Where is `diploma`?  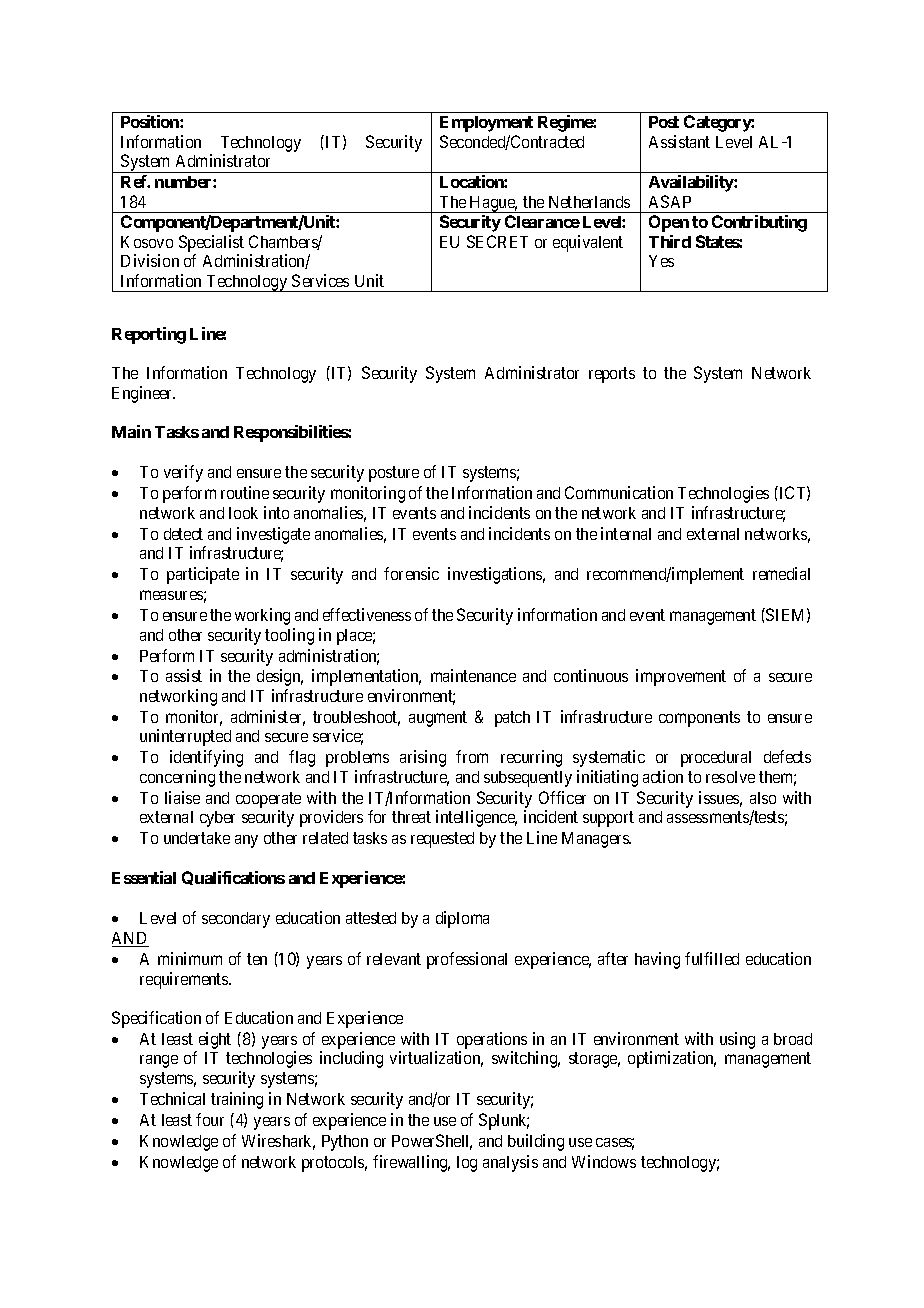
diploma is located at coordinates (462, 919).
